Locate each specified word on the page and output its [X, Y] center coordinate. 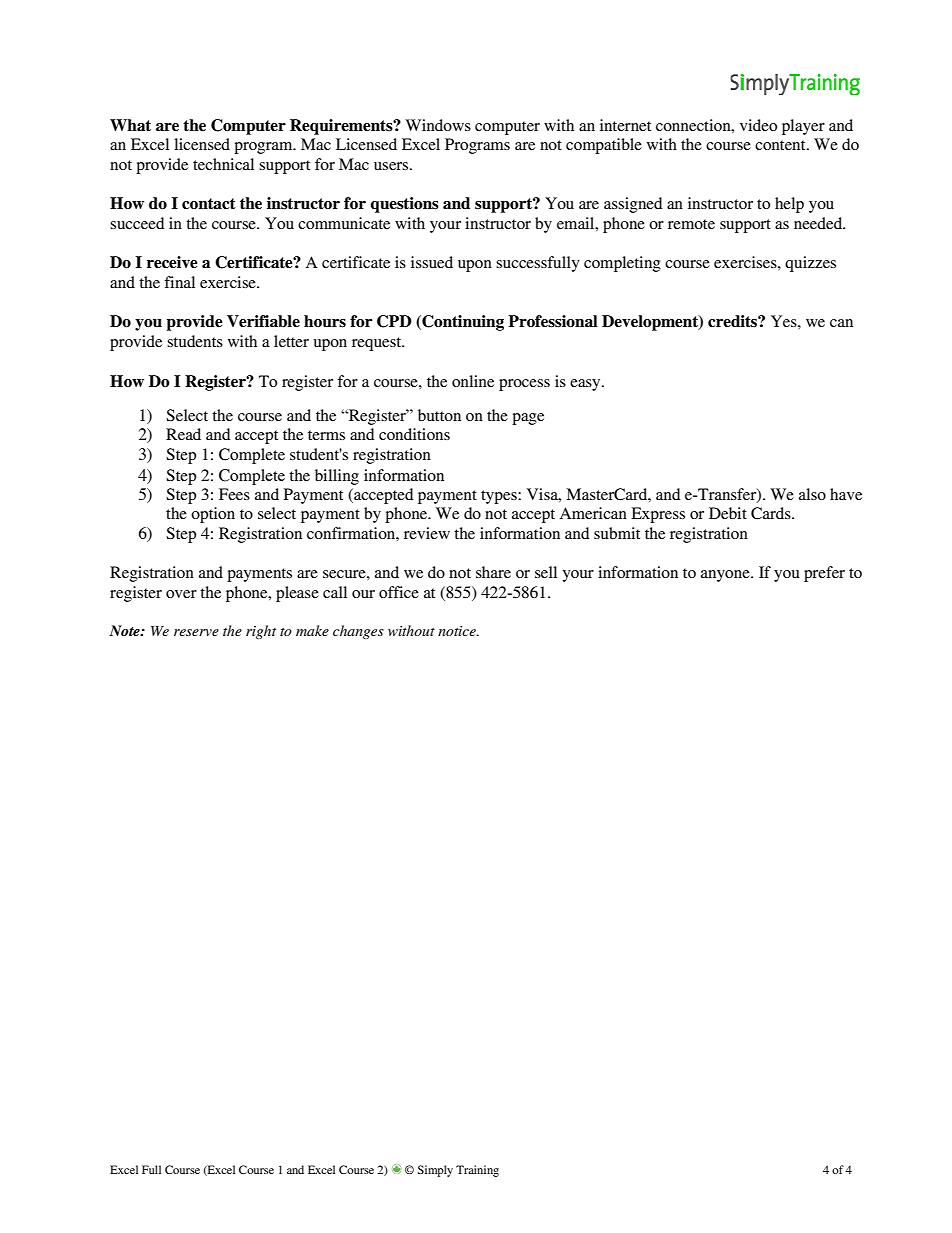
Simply [435, 1171]
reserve [196, 632]
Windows [438, 125]
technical [223, 164]
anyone [726, 576]
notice [458, 631]
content [781, 145]
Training [477, 1171]
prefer [824, 574]
